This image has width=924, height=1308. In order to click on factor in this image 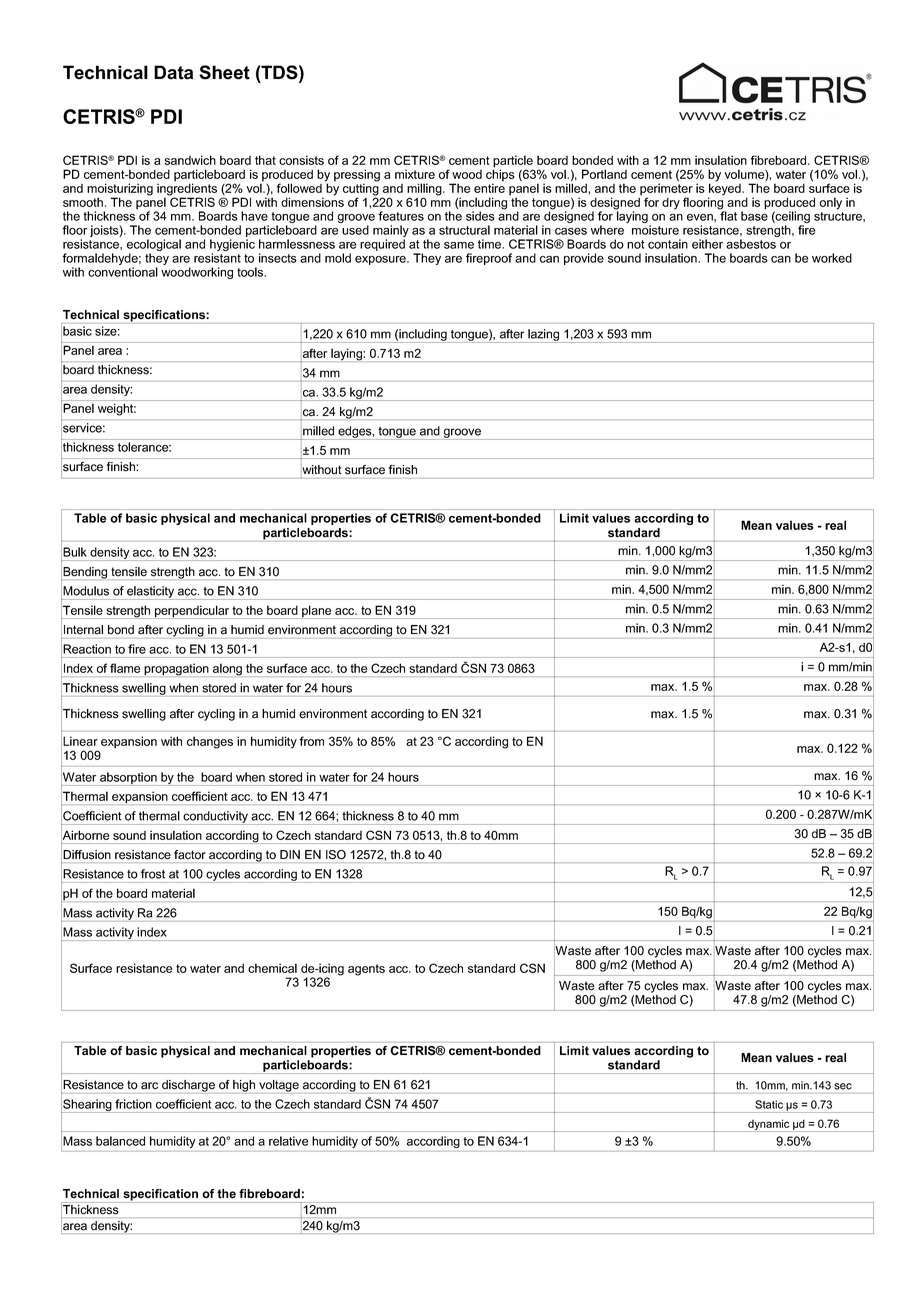, I will do `click(190, 854)`.
